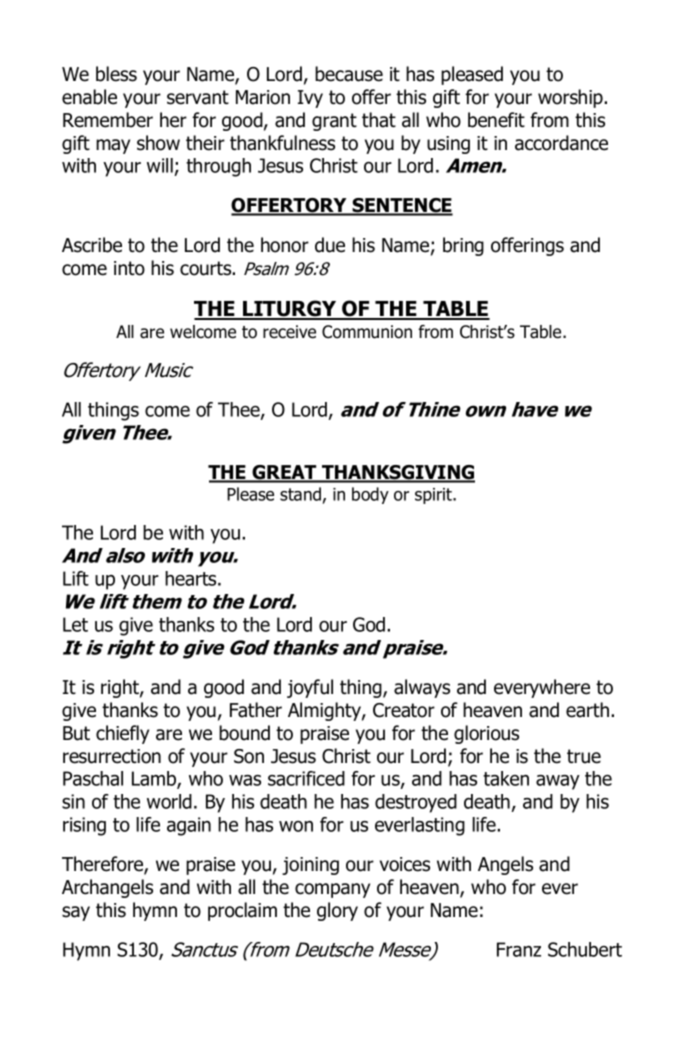 The height and width of the image is (1057, 684). Describe the element at coordinates (300, 494) in the image. I see `stand` at that location.
